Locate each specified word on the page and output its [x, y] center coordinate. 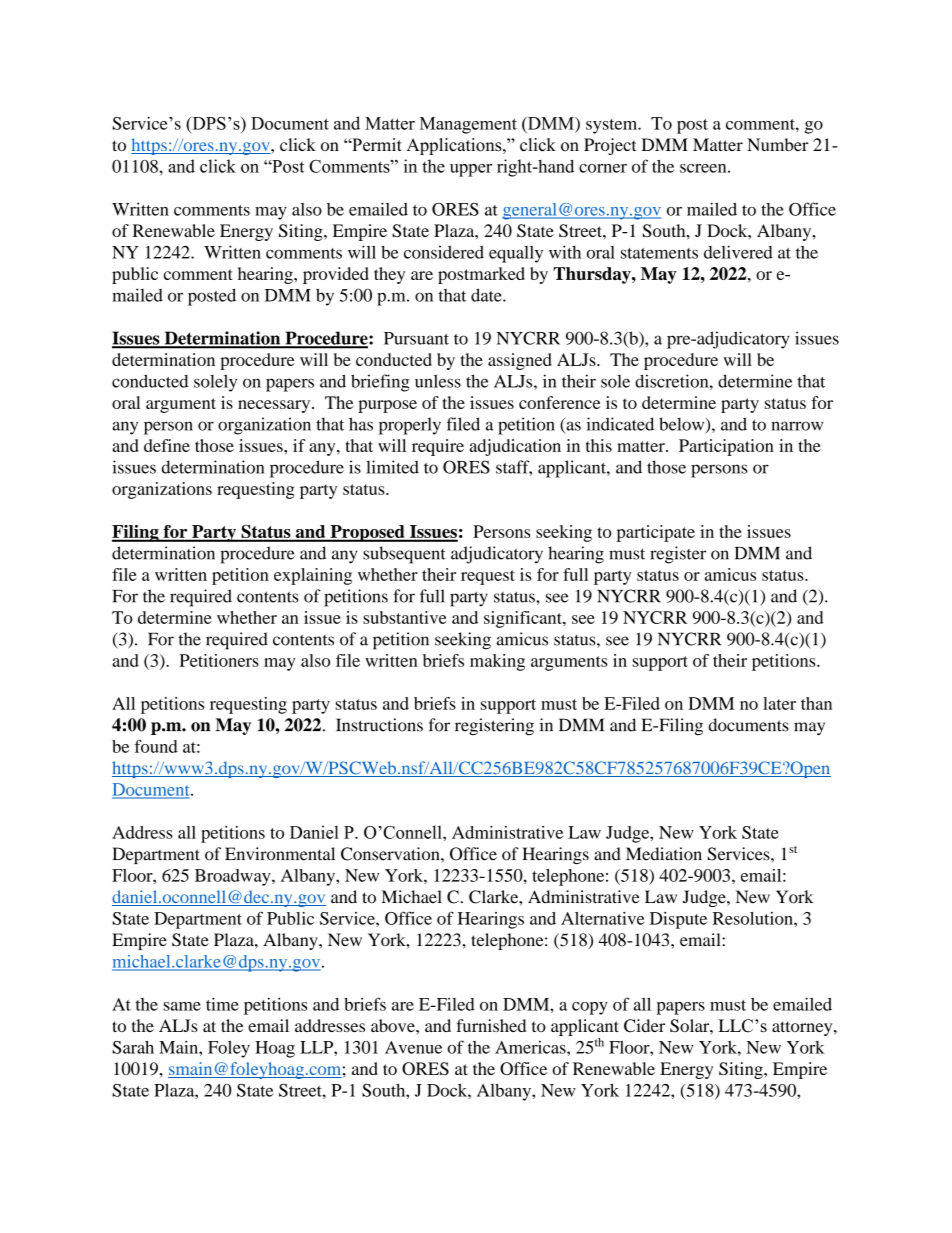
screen [704, 168]
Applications [455, 146]
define [167, 445]
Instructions [379, 725]
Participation [726, 447]
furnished [491, 1025]
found [156, 746]
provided [336, 275]
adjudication [515, 447]
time [222, 1004]
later [779, 703]
